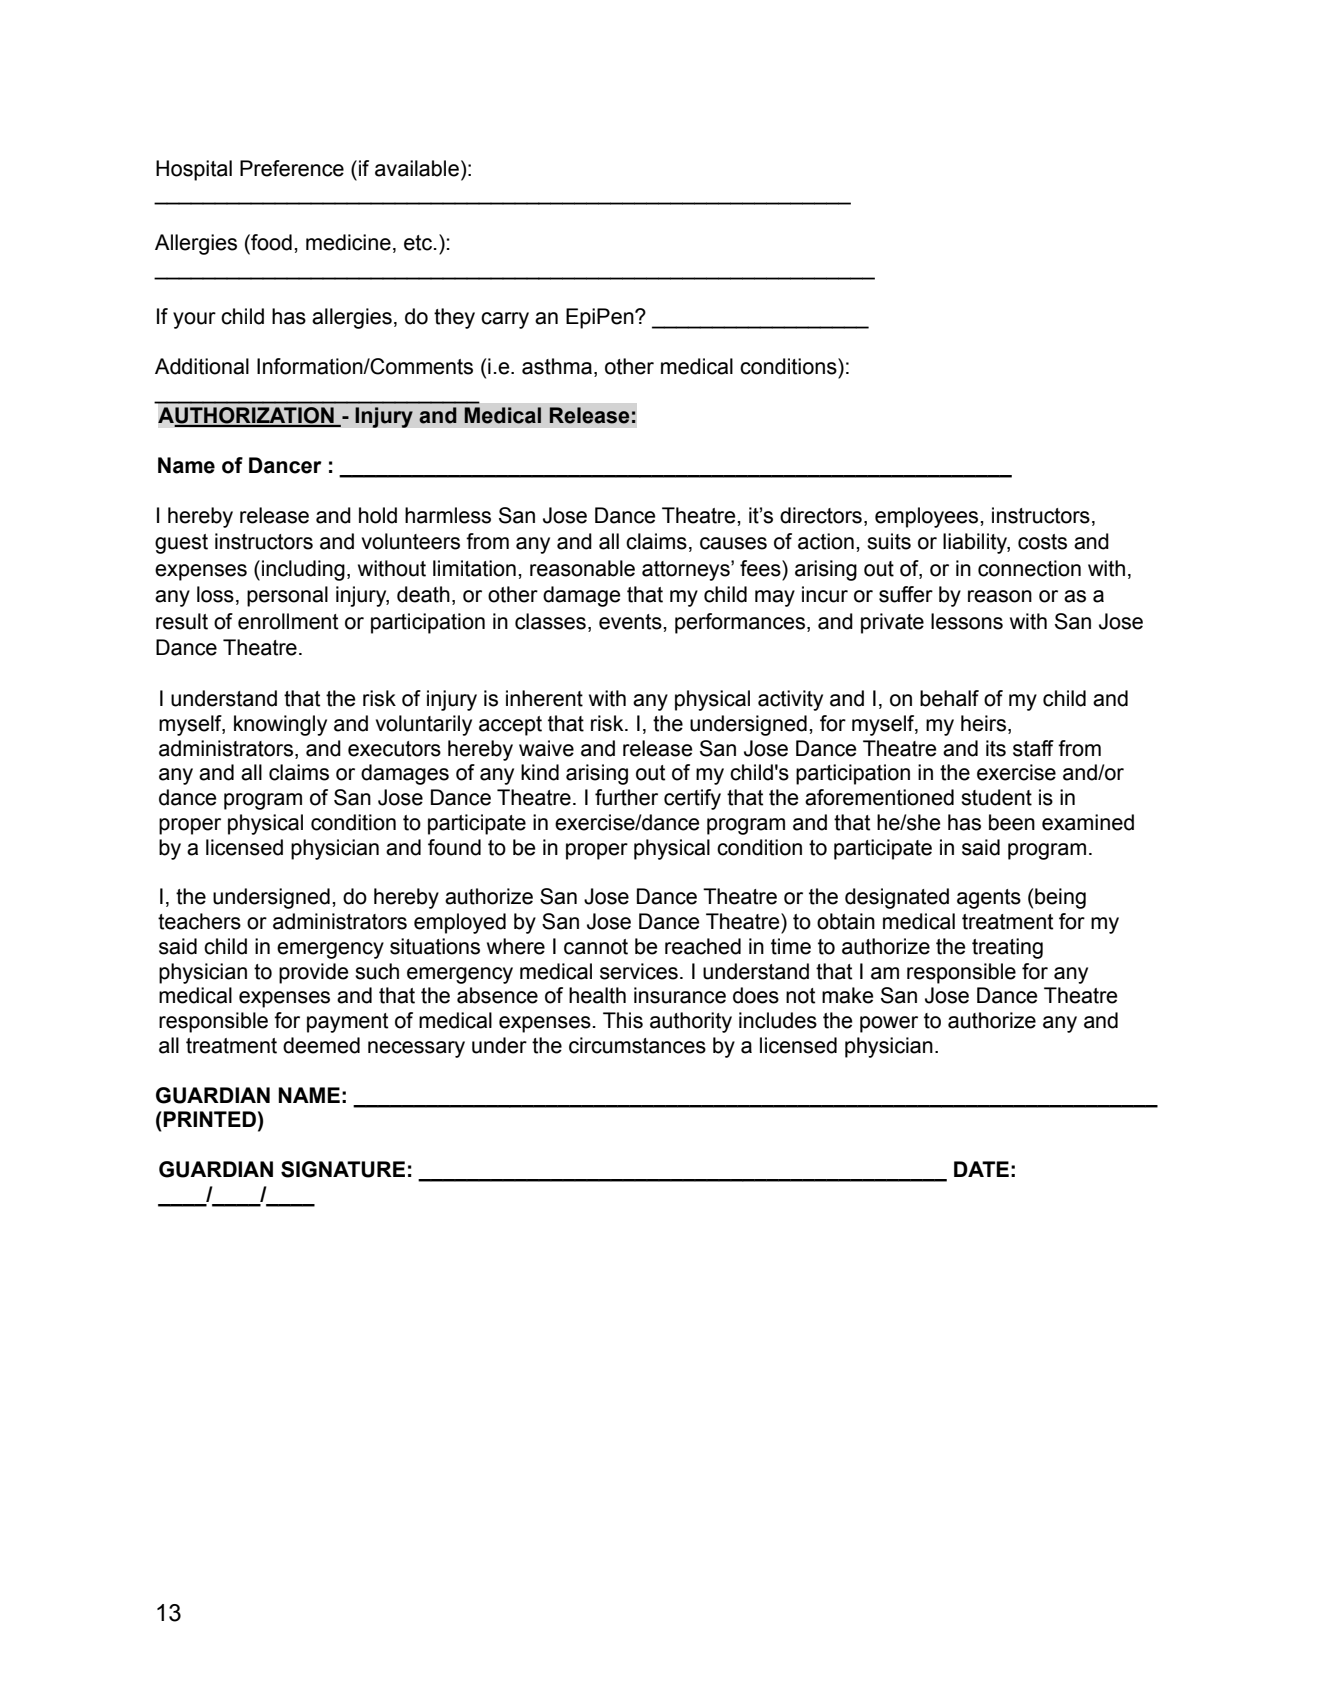  I want to click on SIGNATURE, so click(343, 1169).
